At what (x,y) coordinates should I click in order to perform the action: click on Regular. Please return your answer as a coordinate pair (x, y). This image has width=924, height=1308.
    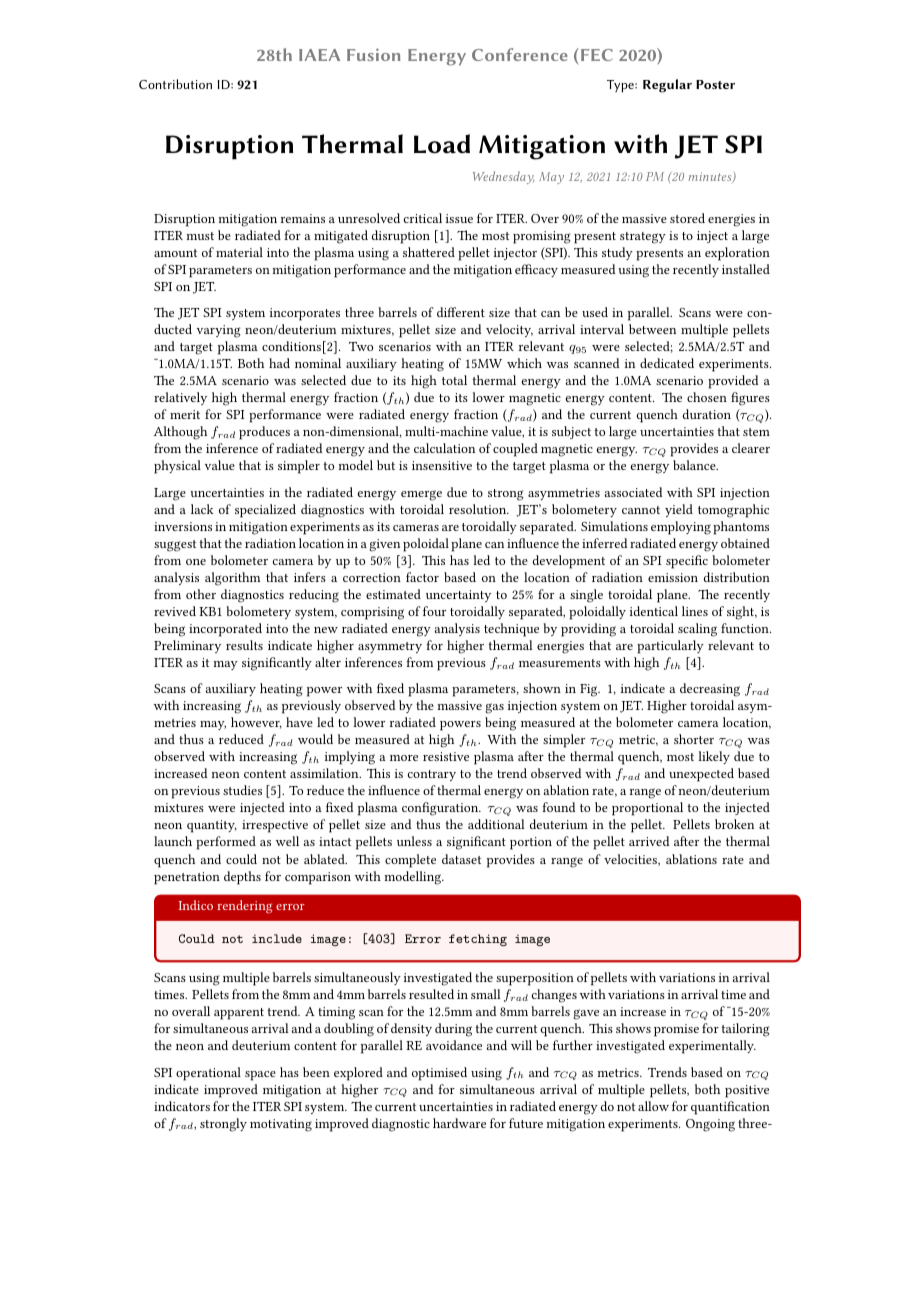
    Looking at the image, I should click on (667, 86).
